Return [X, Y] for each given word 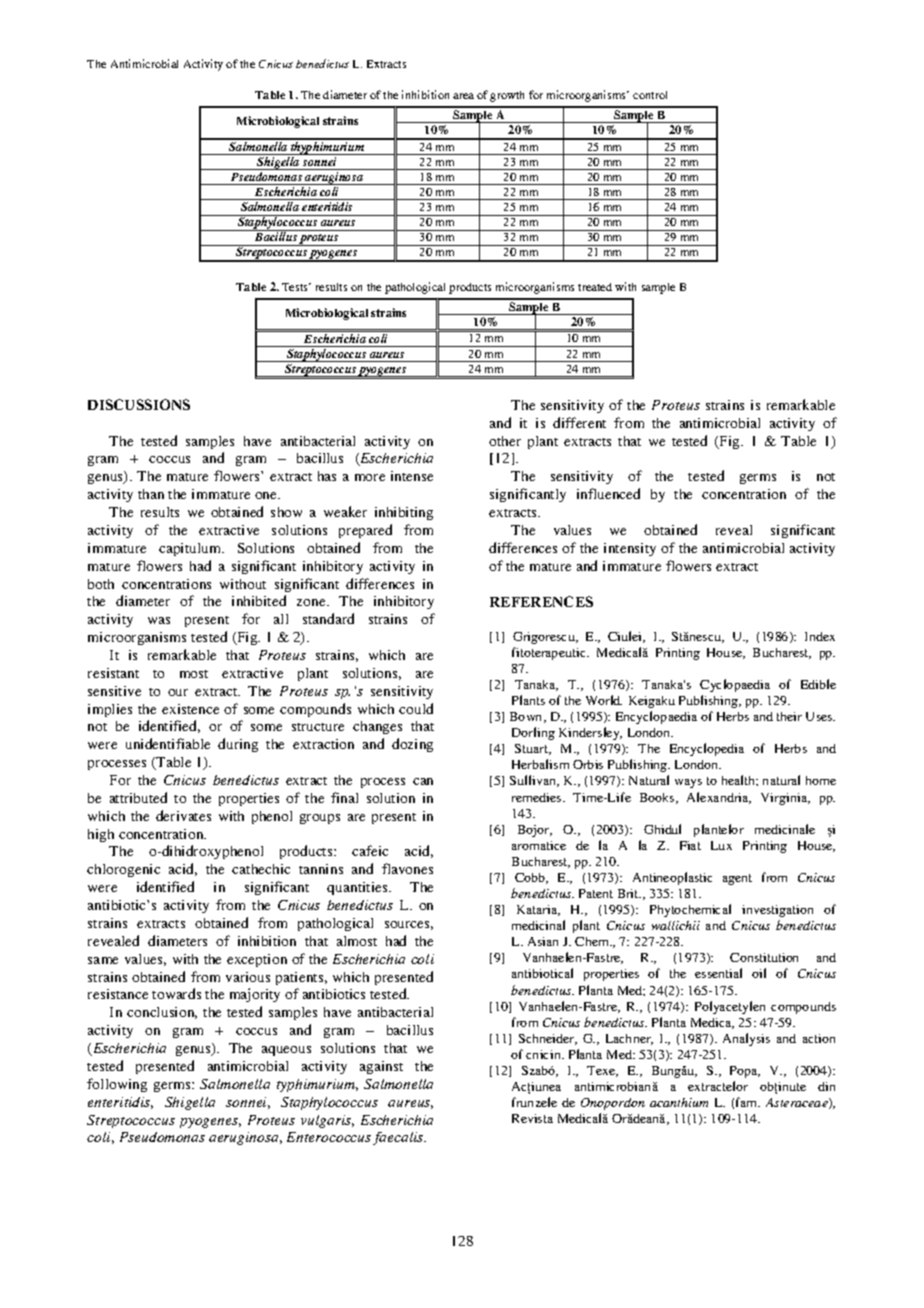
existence [190, 709]
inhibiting [404, 513]
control [650, 95]
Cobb [531, 878]
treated [595, 287]
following [117, 1085]
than [151, 494]
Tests [296, 287]
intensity [630, 549]
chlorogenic [123, 870]
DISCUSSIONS [139, 404]
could [416, 708]
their [789, 716]
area [463, 96]
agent [737, 879]
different [579, 422]
